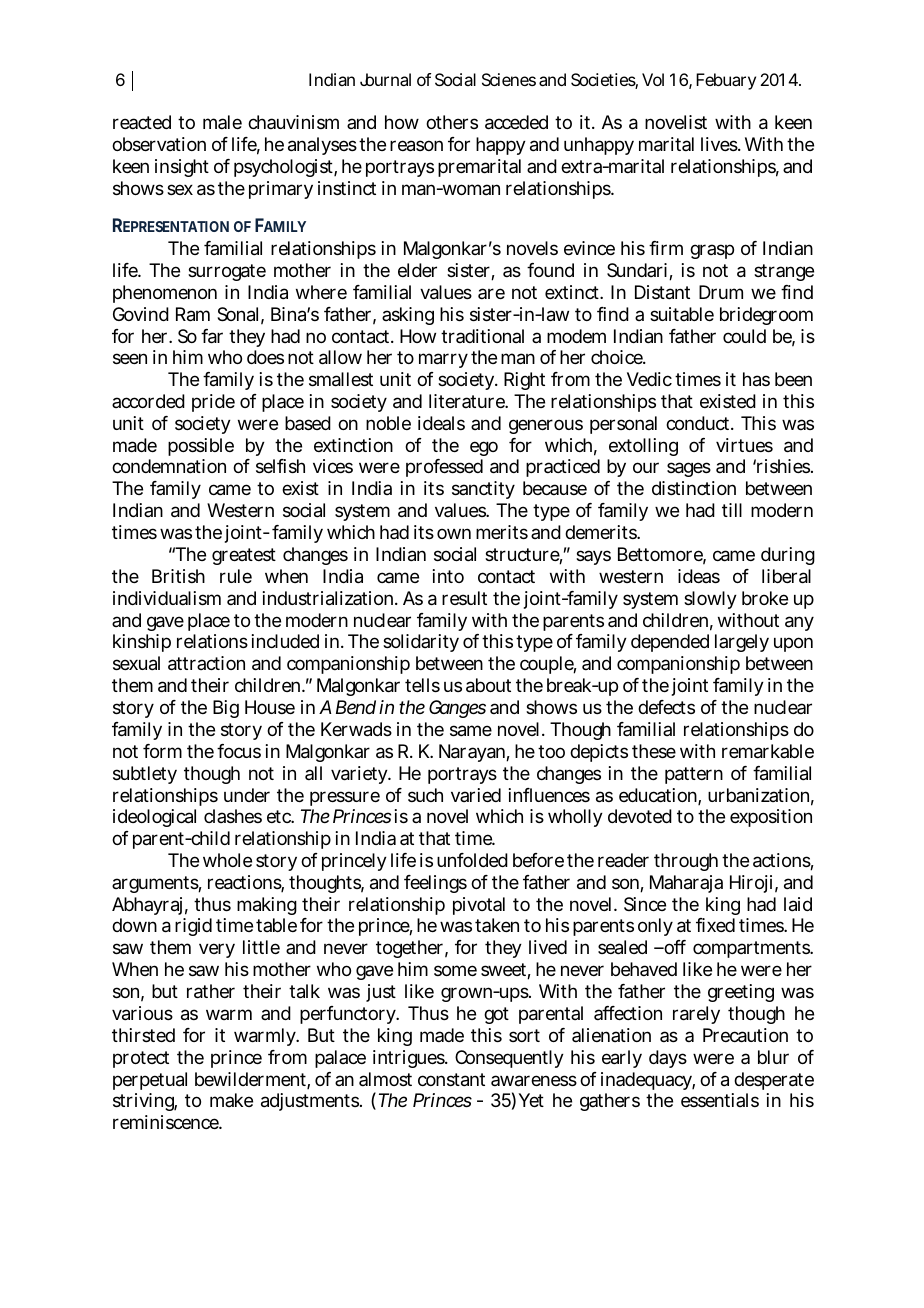 Image resolution: width=924 pixels, height=1308 pixels. What do you see at coordinates (236, 576) in the screenshot?
I see `rule` at bounding box center [236, 576].
